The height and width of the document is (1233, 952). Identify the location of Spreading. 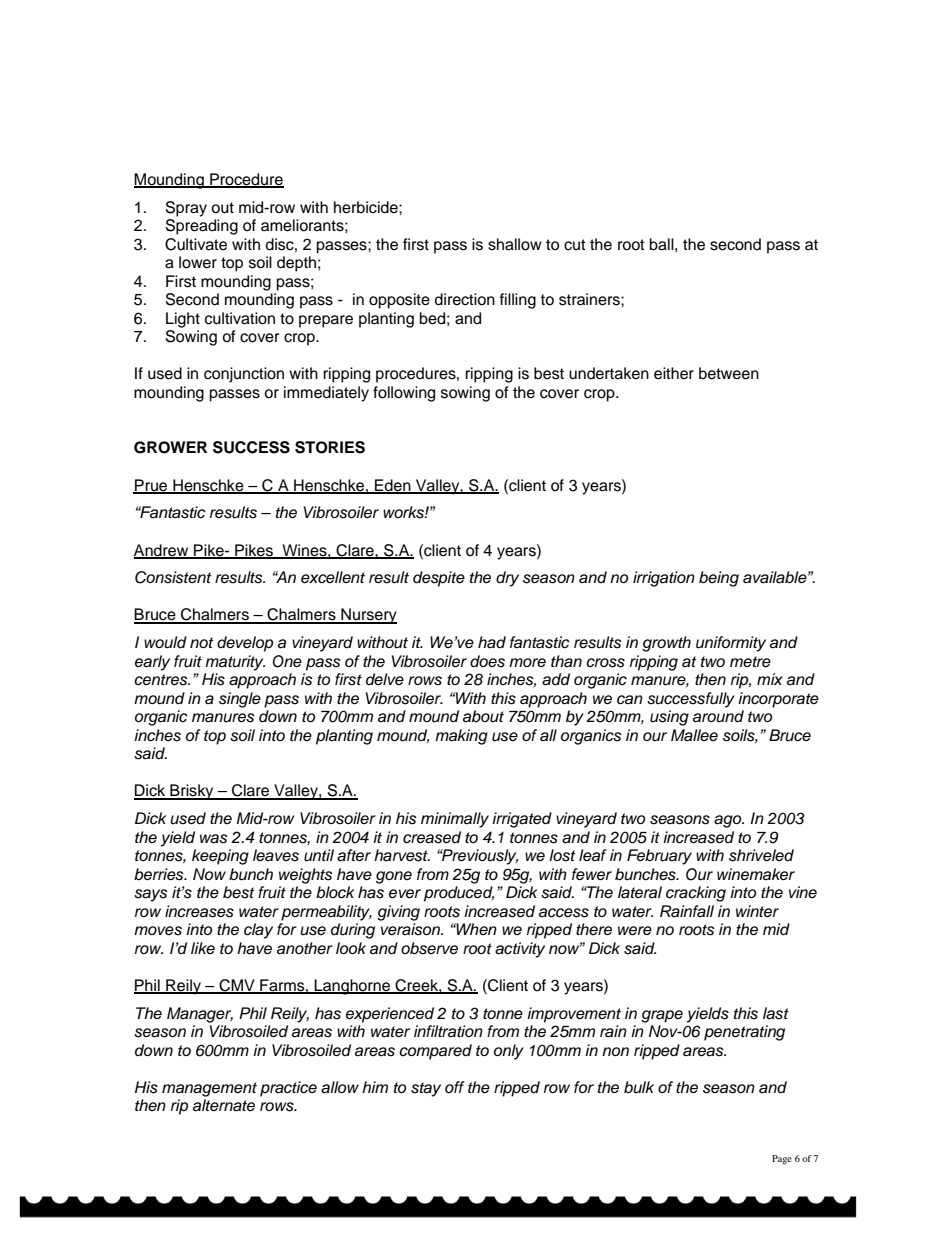
(202, 227).
